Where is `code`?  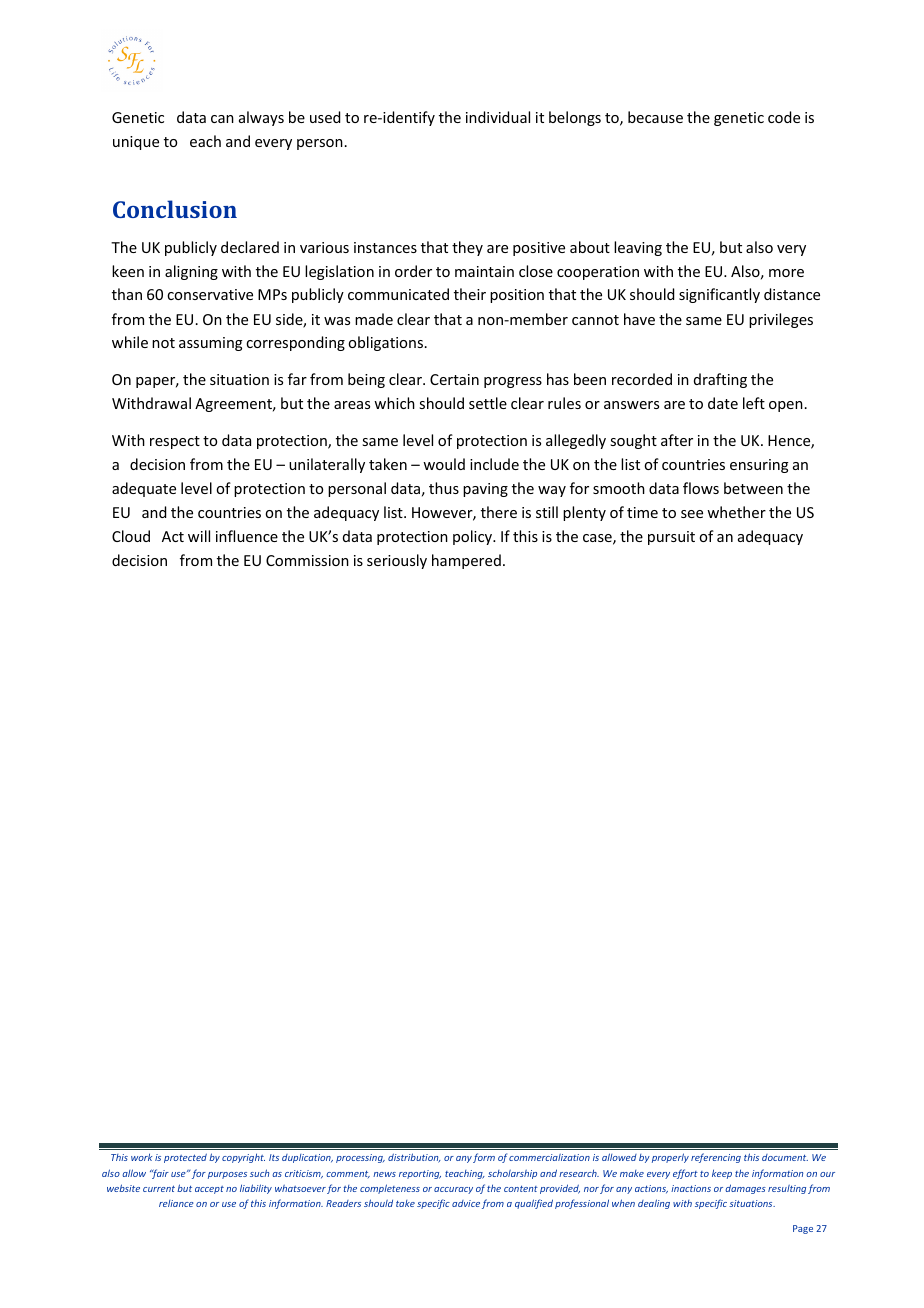 code is located at coordinates (784, 117).
